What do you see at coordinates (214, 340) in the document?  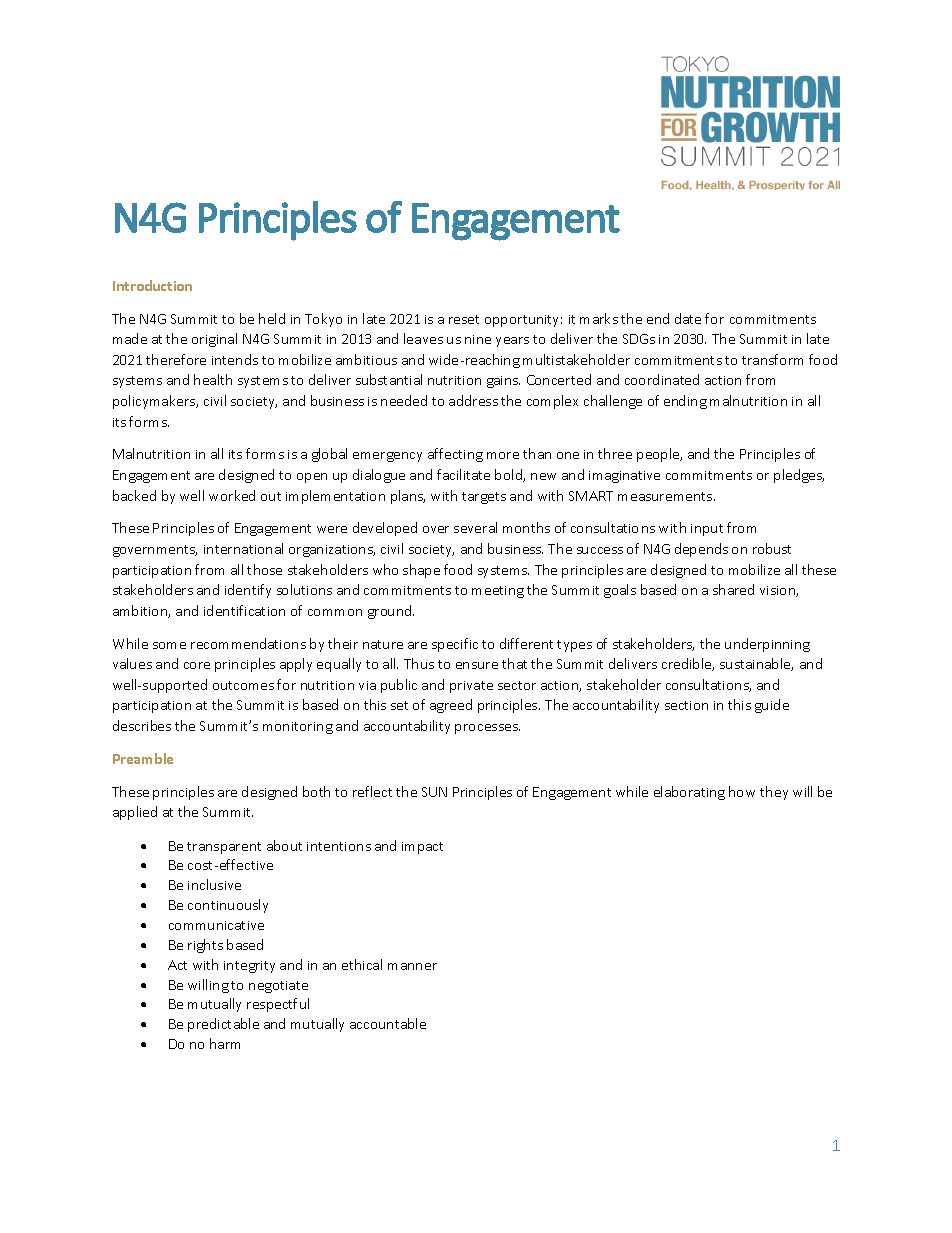 I see `original` at bounding box center [214, 340].
